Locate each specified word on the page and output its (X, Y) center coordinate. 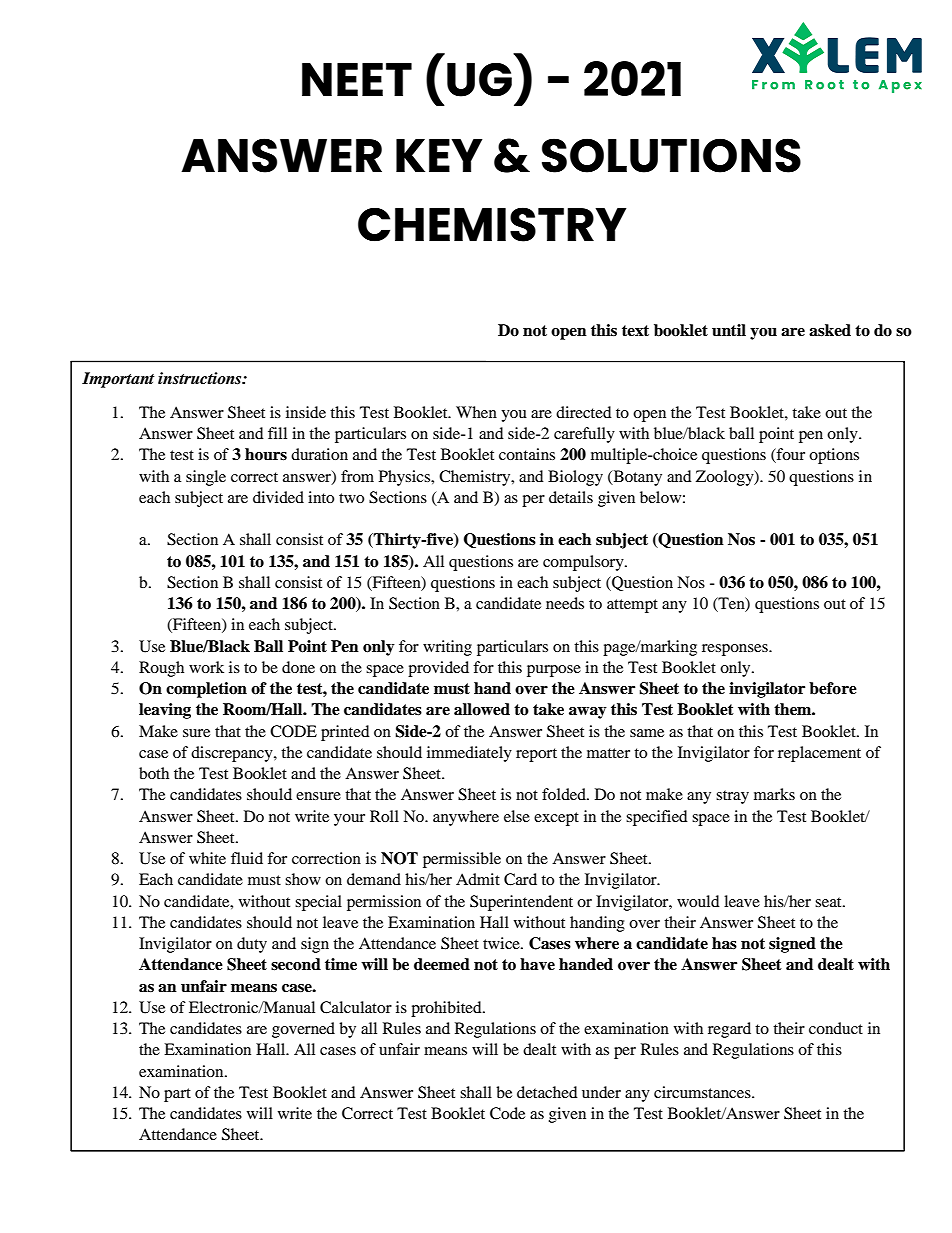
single (206, 478)
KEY (439, 155)
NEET (357, 79)
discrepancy (233, 754)
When (476, 412)
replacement (819, 754)
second (296, 964)
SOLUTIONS (671, 155)
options (834, 456)
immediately (469, 754)
